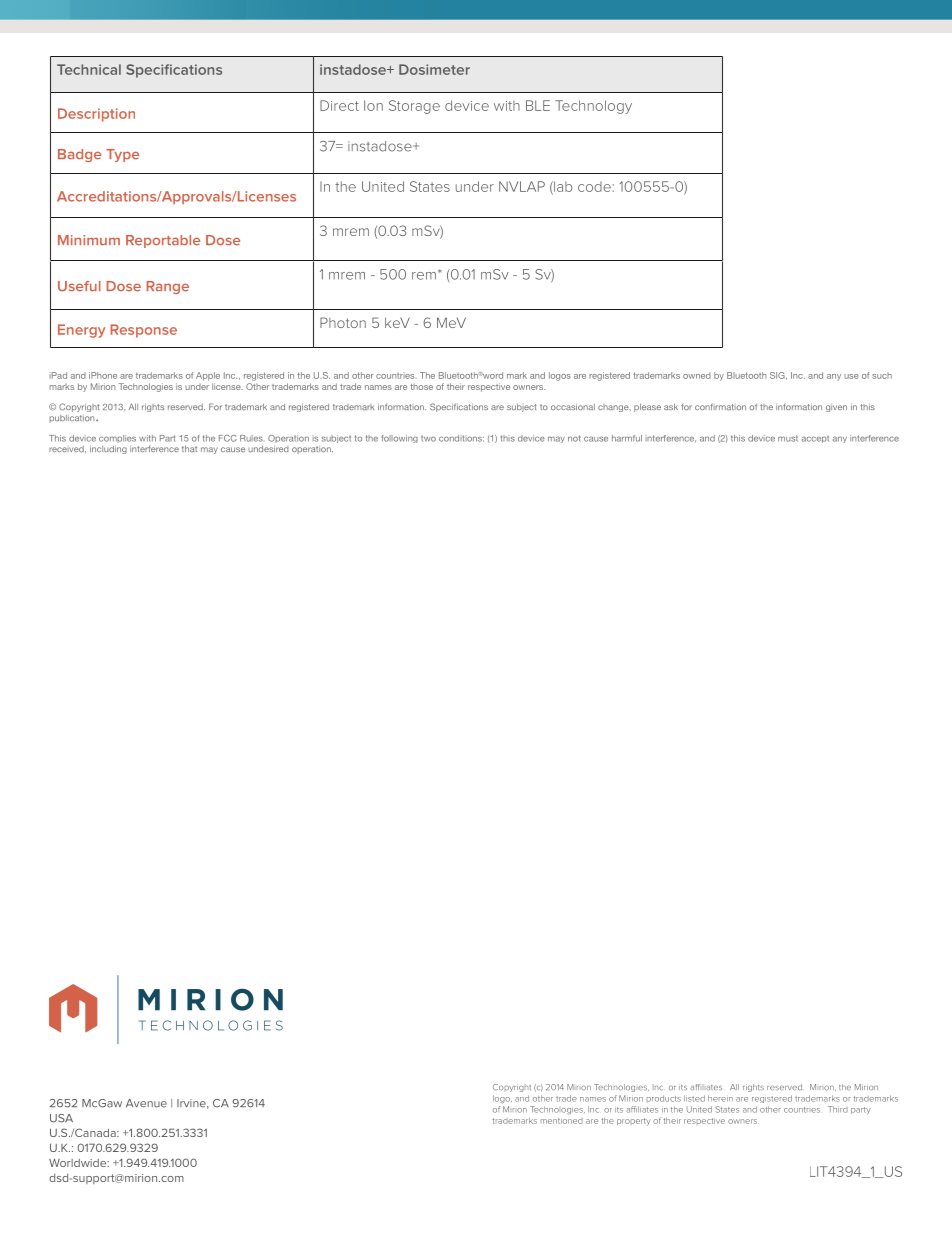  What do you see at coordinates (189, 449) in the screenshot?
I see `that` at bounding box center [189, 449].
